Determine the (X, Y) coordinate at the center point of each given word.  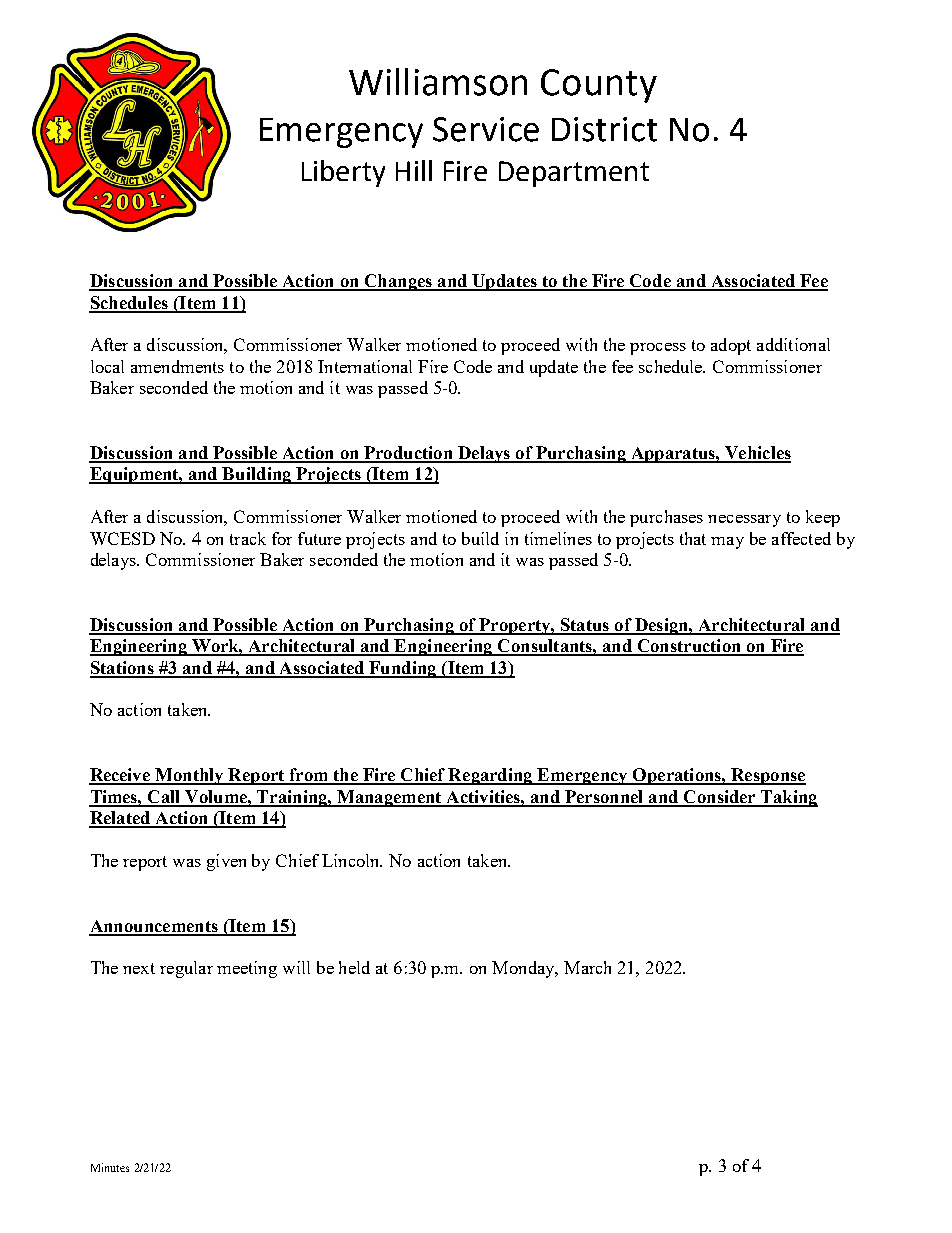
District (604, 129)
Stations (123, 669)
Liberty (343, 173)
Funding (403, 669)
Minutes (110, 1167)
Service (486, 129)
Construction (689, 647)
